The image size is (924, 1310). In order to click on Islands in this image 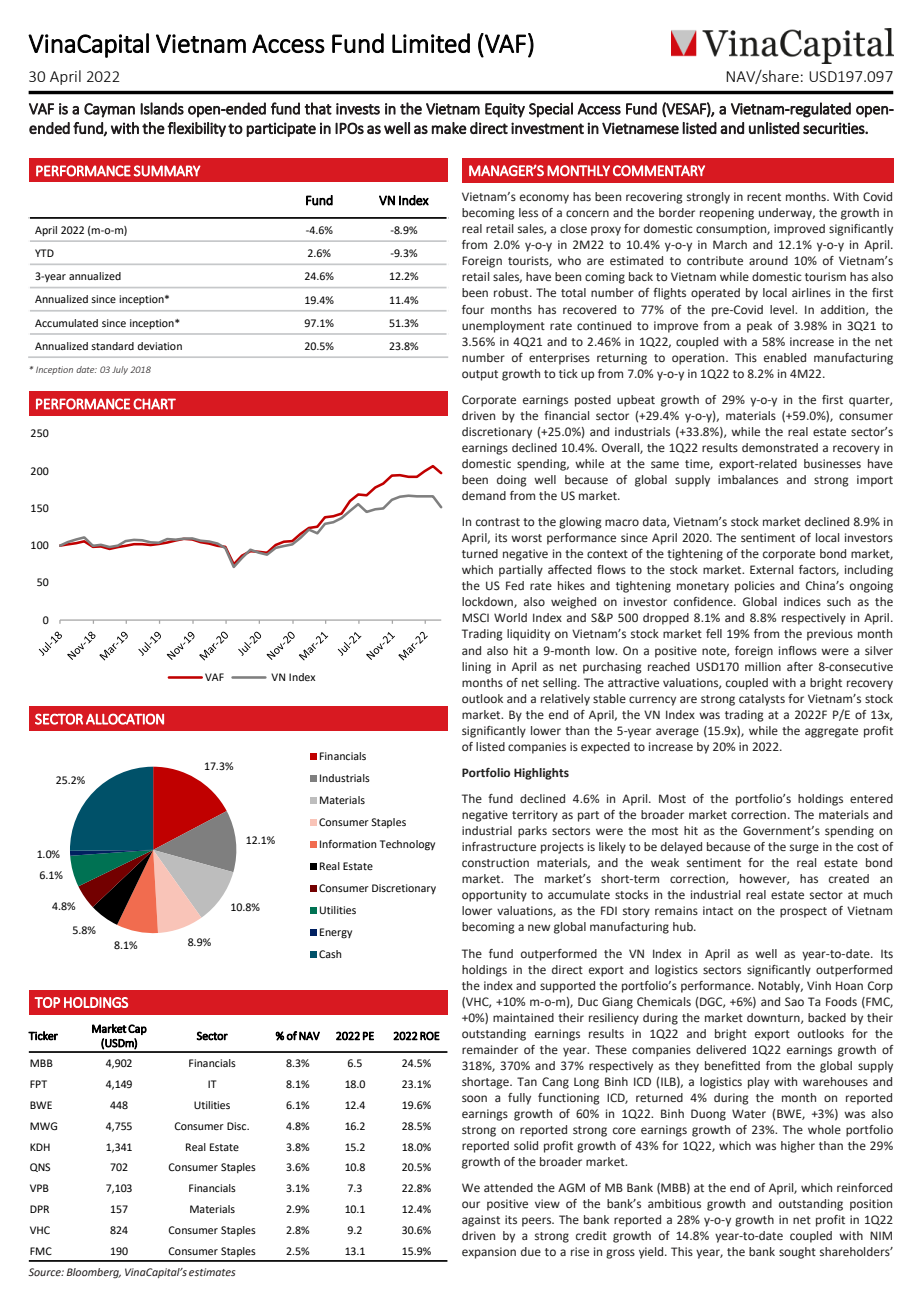, I will do `click(162, 108)`.
